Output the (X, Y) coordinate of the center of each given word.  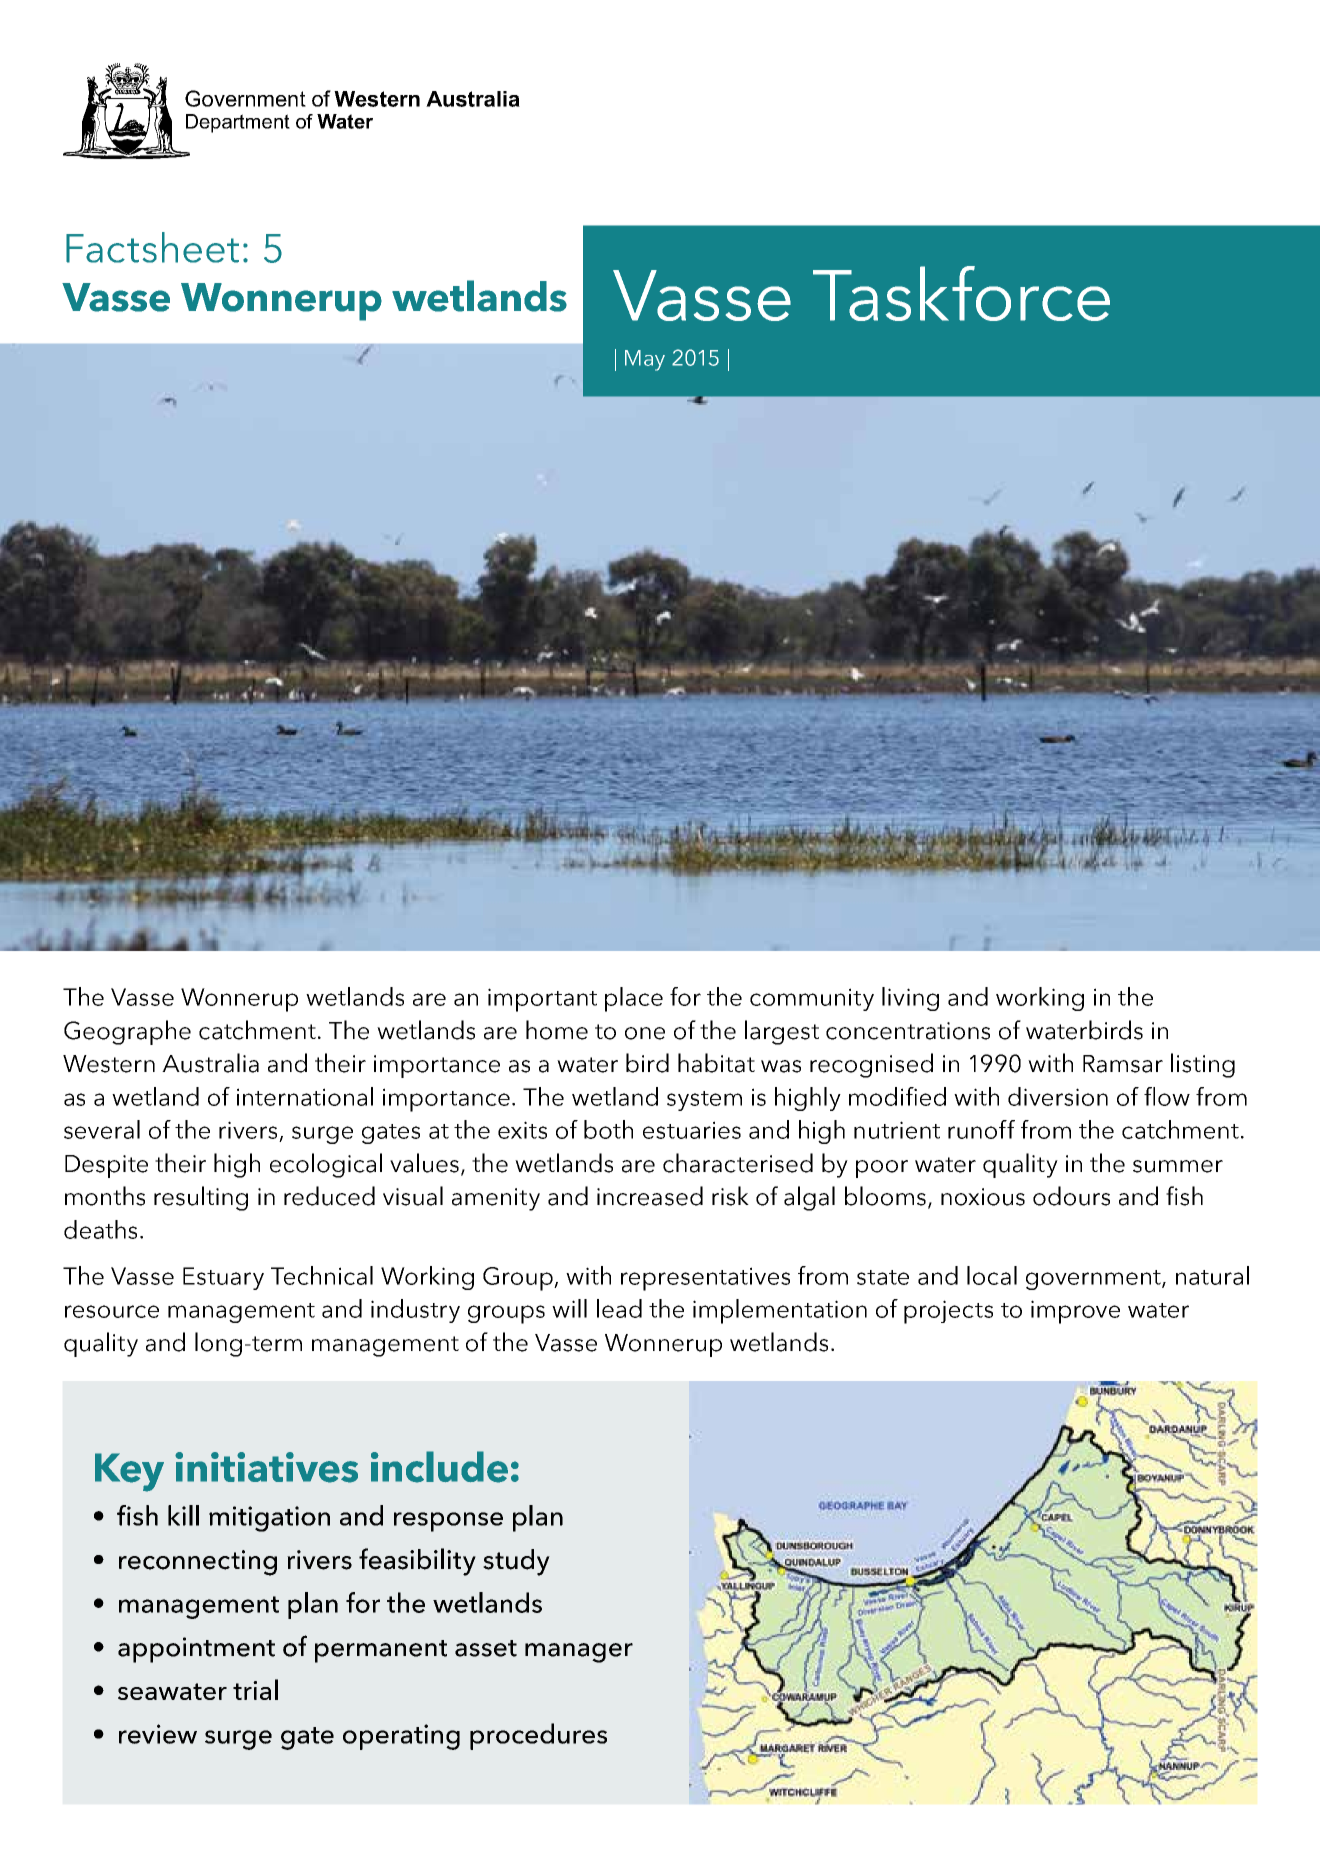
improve (1075, 1312)
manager (579, 1653)
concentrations (908, 1031)
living (910, 999)
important (542, 1000)
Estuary (223, 1278)
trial (255, 1689)
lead (619, 1308)
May (645, 360)
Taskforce (961, 293)
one (645, 1033)
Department (238, 123)
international (305, 1096)
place (634, 999)
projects (948, 1312)
